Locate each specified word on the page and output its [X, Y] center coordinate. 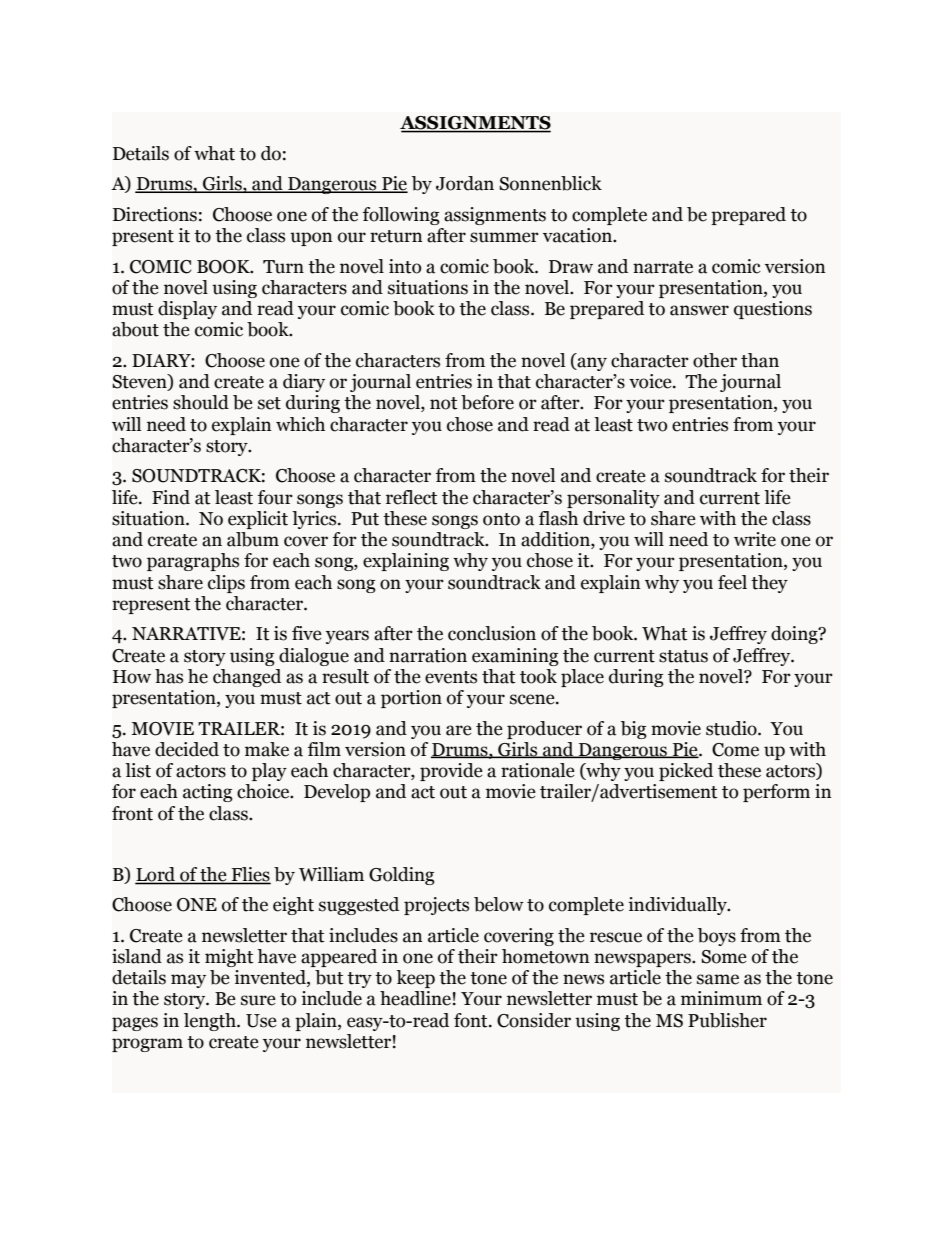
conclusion [492, 633]
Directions [155, 214]
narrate [663, 267]
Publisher [727, 1020]
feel [732, 582]
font [472, 1020]
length [211, 1022]
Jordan [465, 183]
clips [226, 584]
